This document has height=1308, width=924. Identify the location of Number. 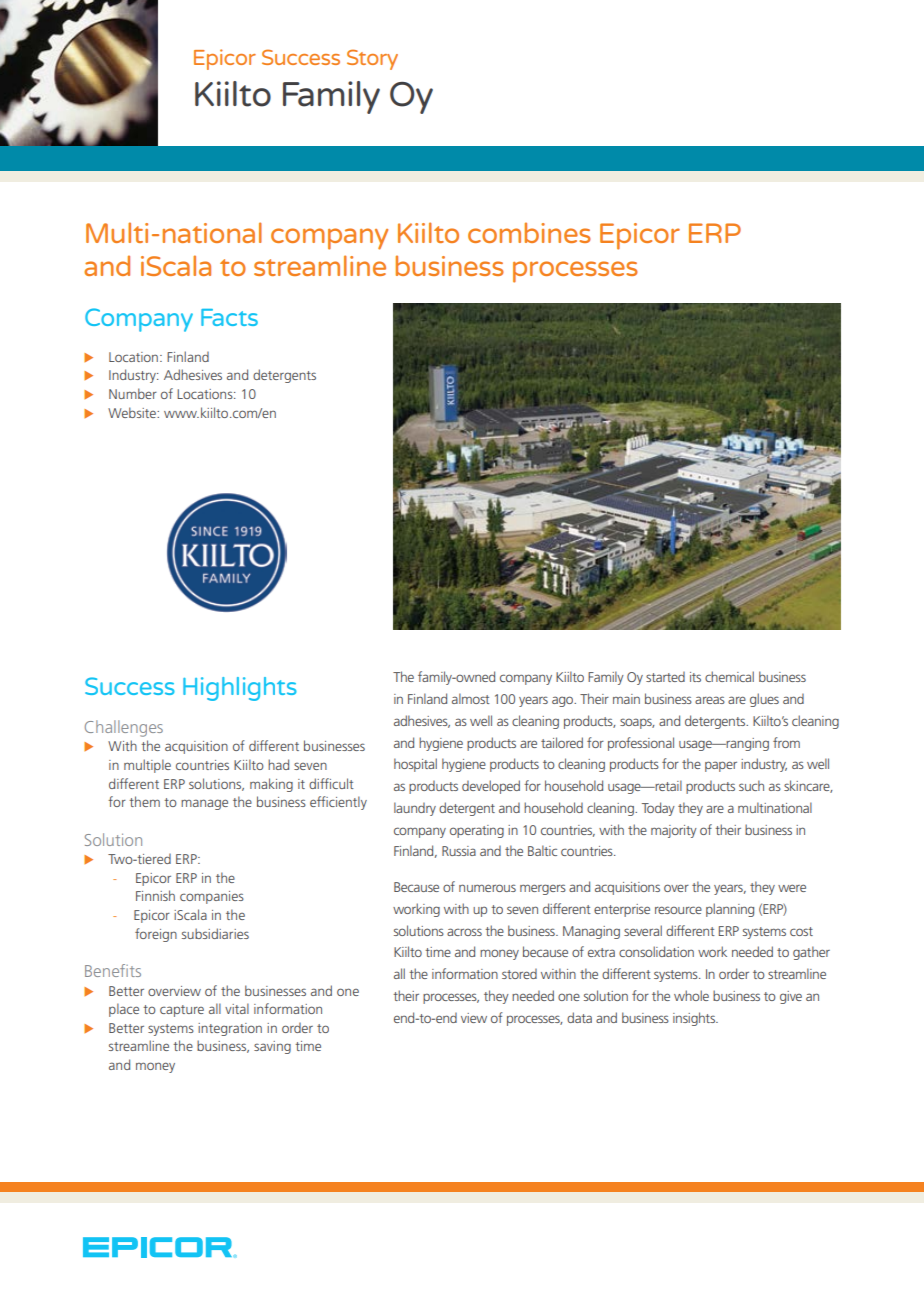
(133, 393).
